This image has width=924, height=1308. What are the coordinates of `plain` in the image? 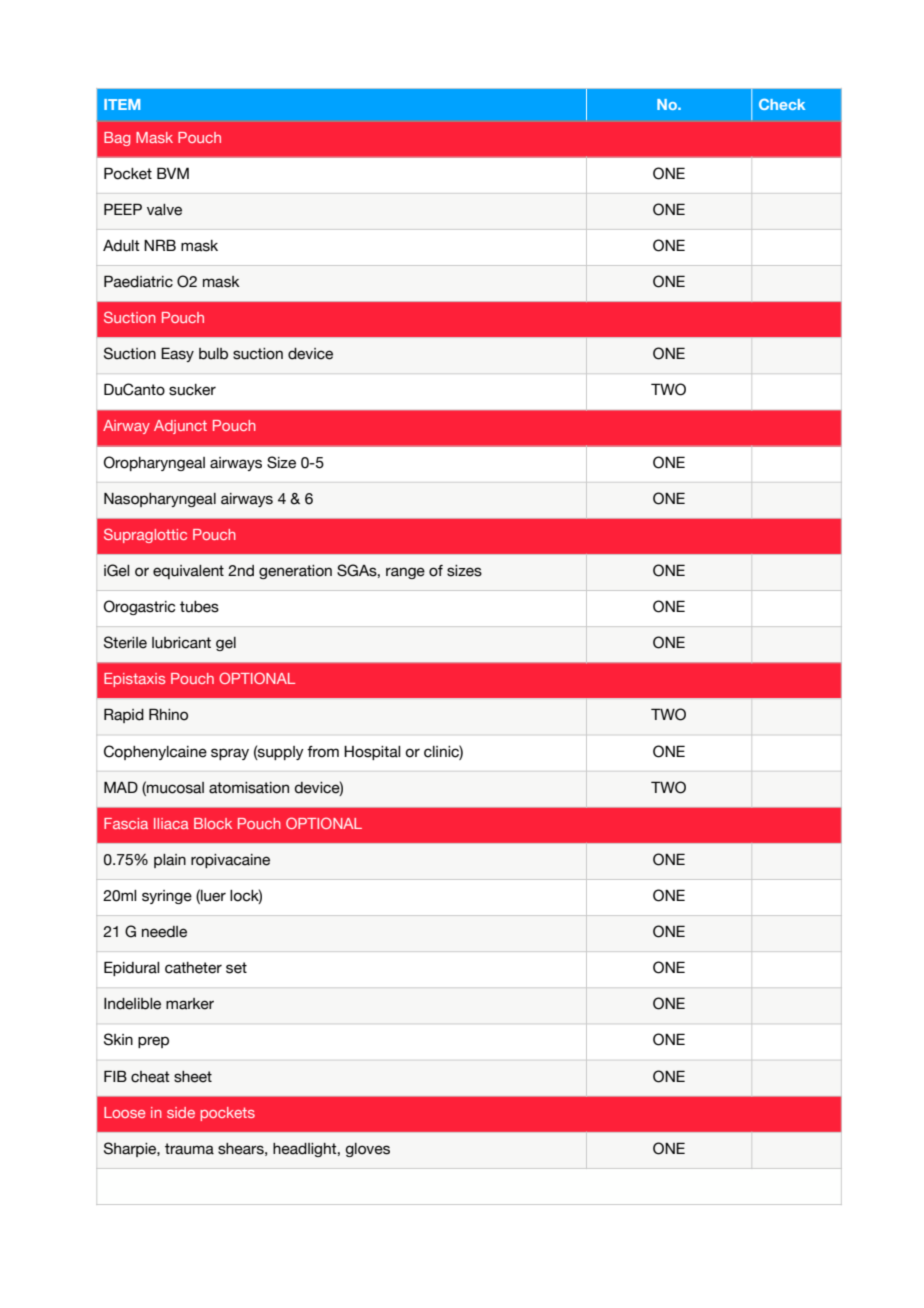 It's located at (170, 861).
